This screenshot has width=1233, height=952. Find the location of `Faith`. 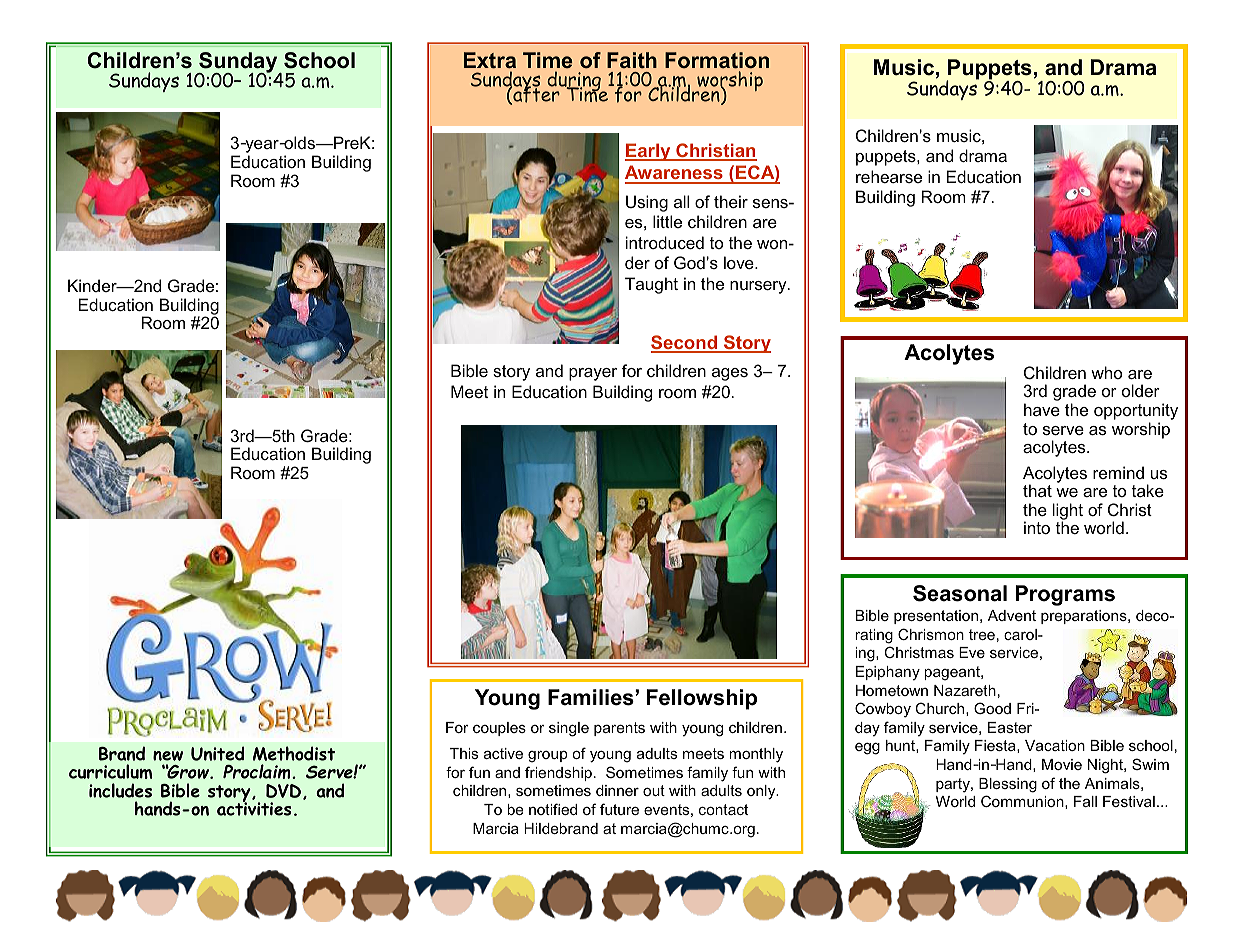

Faith is located at coordinates (632, 60).
